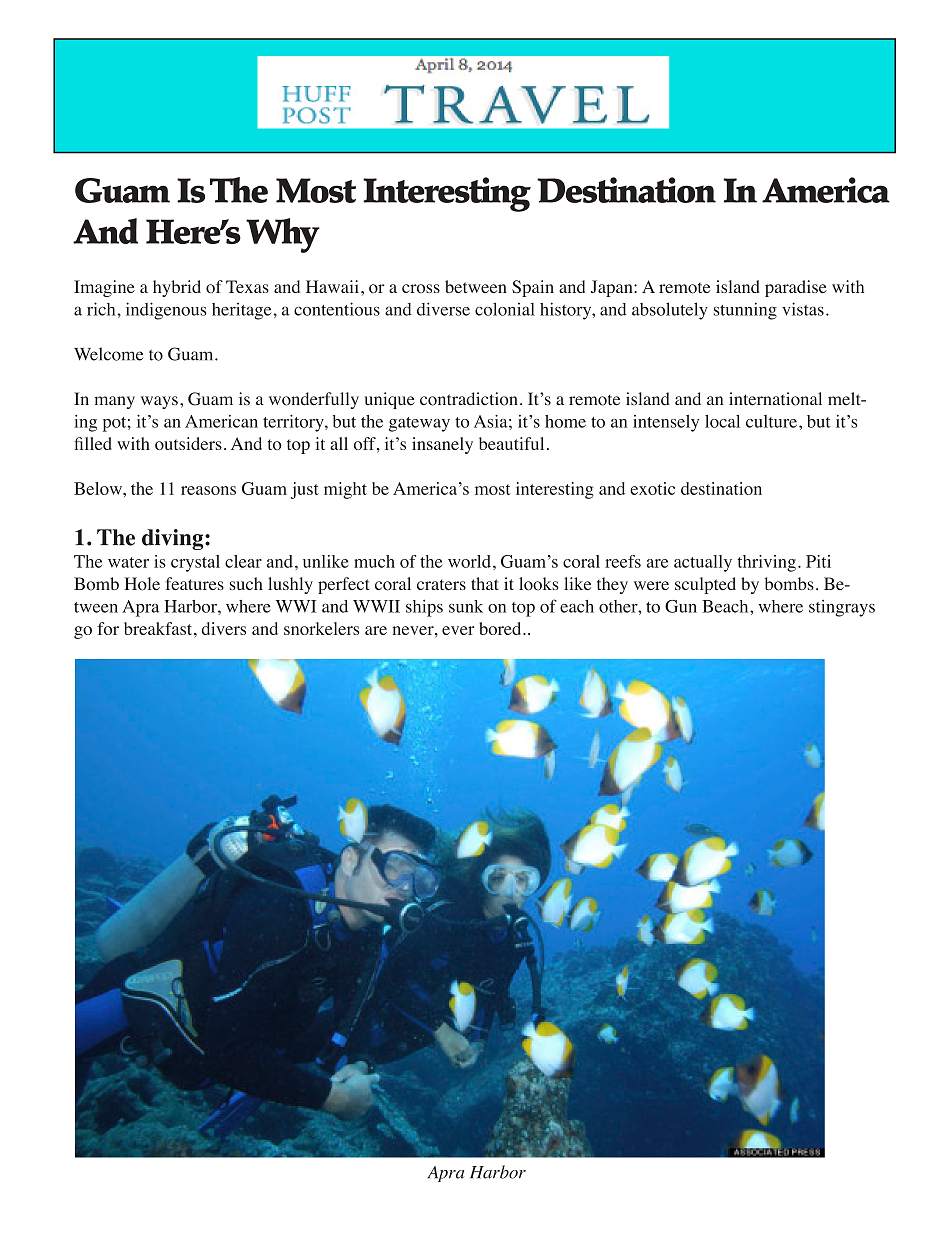  What do you see at coordinates (419, 424) in the document?
I see `gateway` at bounding box center [419, 424].
